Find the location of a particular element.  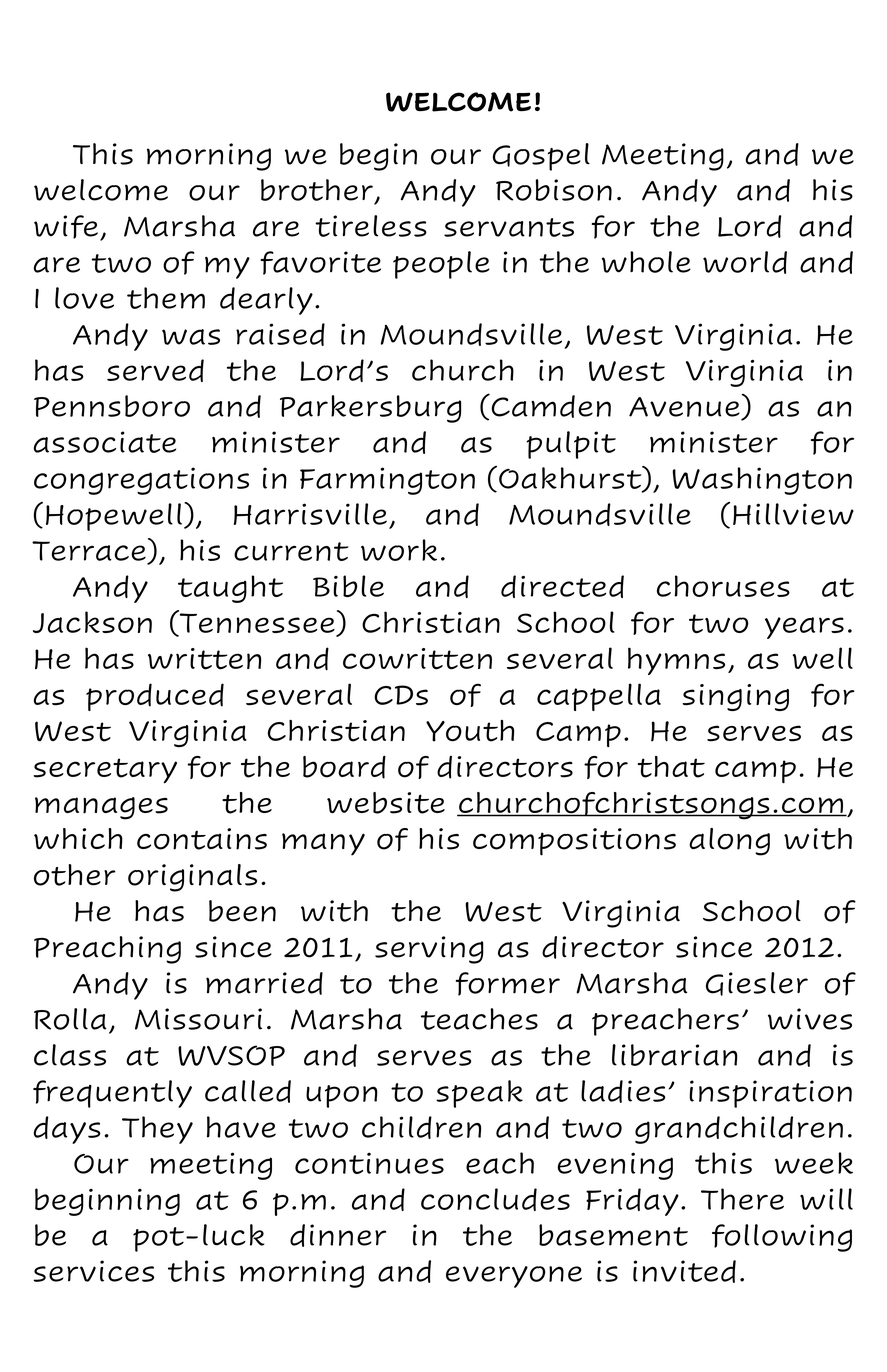

world is located at coordinates (745, 262).
